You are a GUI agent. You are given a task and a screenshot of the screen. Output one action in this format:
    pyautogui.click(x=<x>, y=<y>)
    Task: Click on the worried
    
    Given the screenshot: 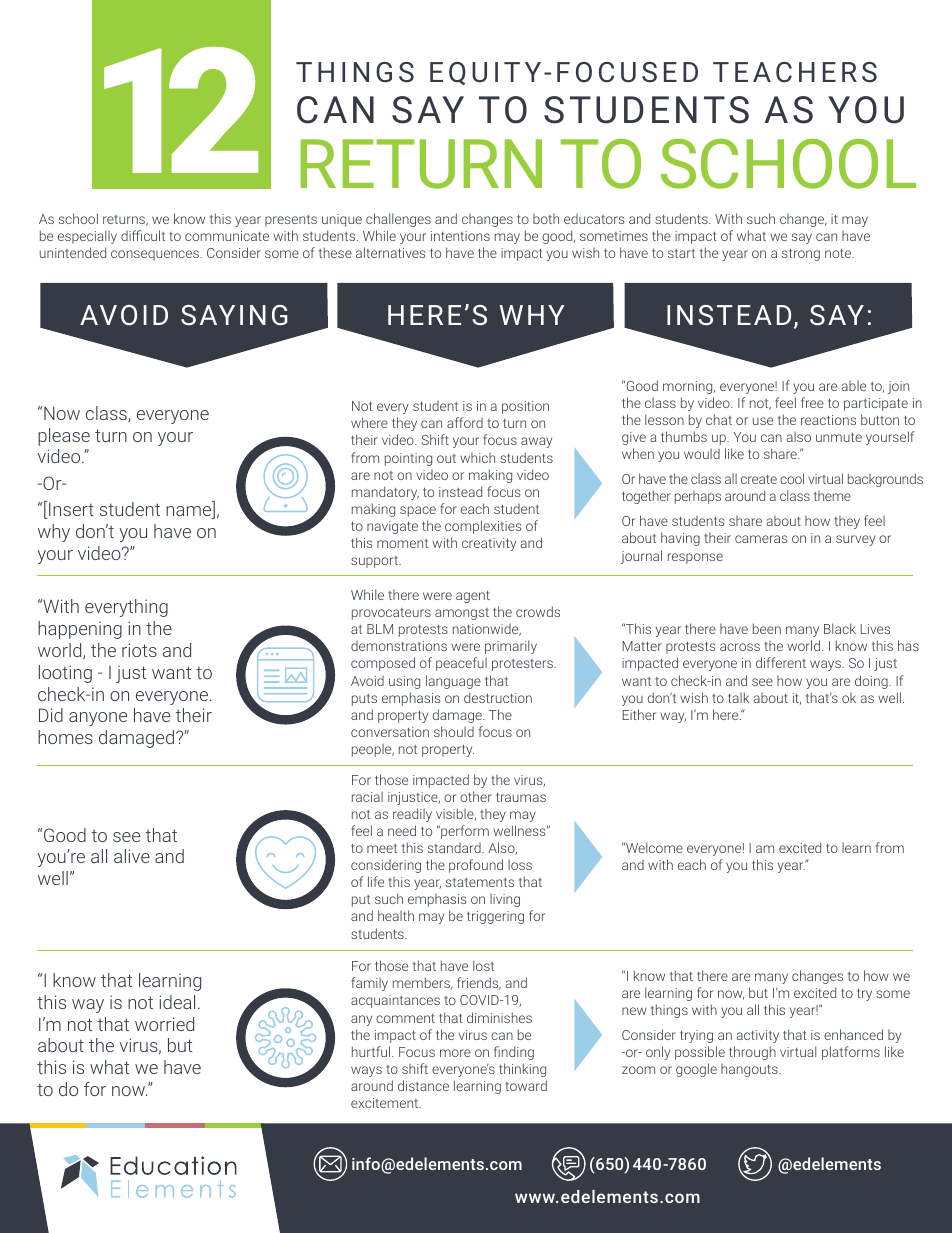 What is the action you would take?
    pyautogui.click(x=164, y=1024)
